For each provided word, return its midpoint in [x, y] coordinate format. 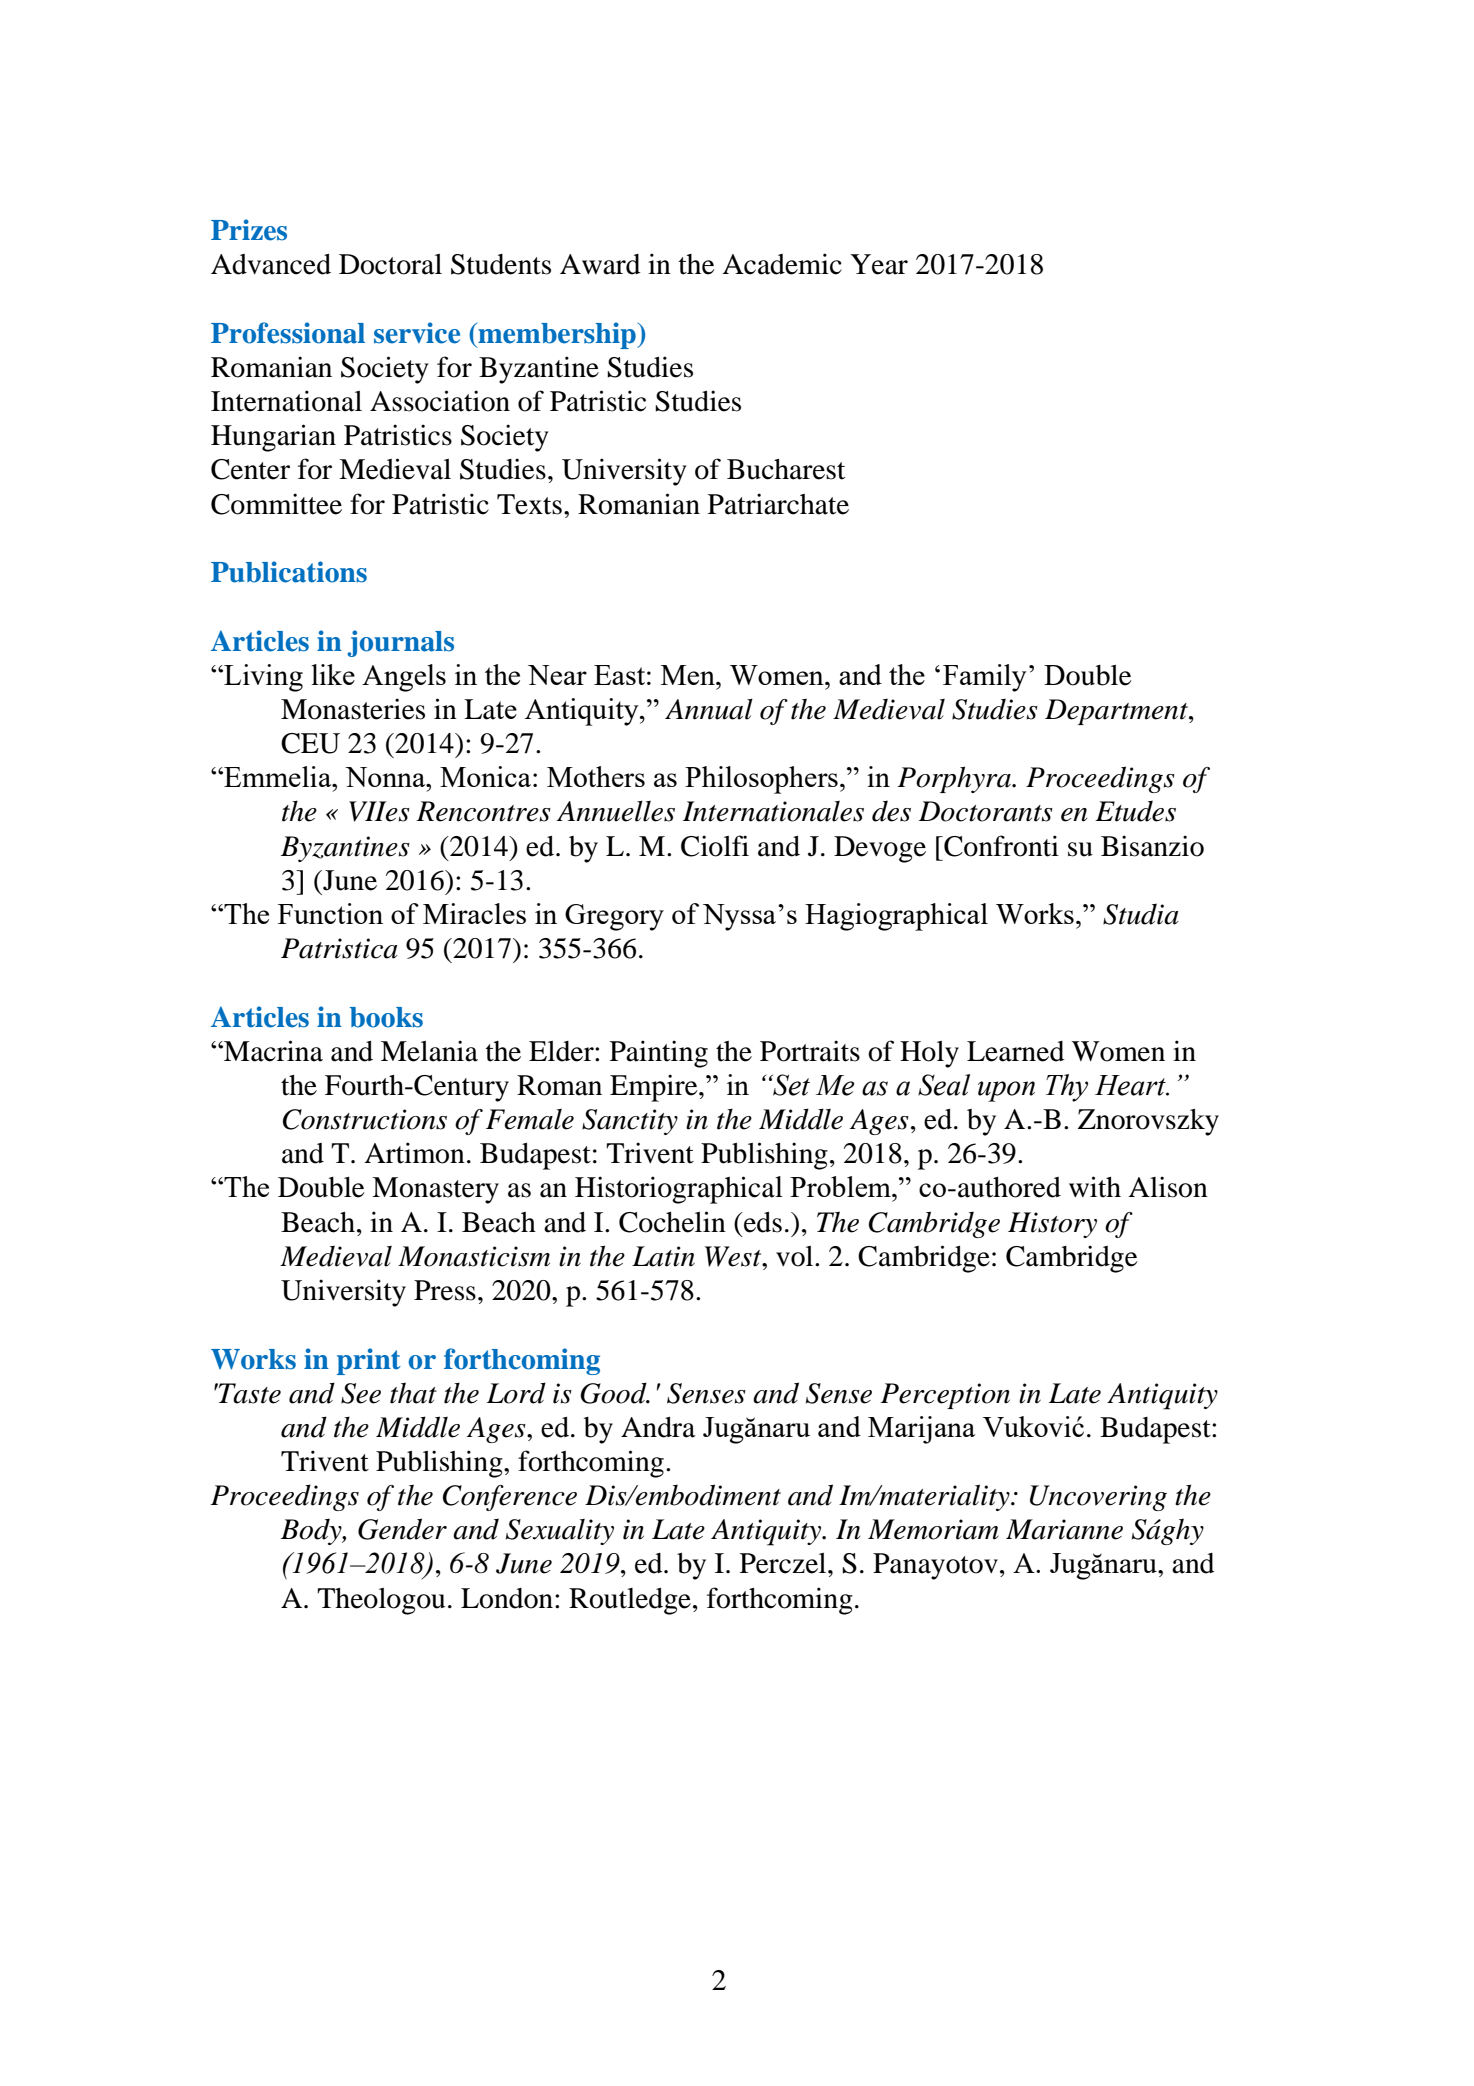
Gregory [614, 917]
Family [985, 678]
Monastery [435, 1190]
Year [879, 264]
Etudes [1135, 811]
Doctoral [390, 264]
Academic [782, 264]
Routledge [630, 1601]
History [1052, 1225]
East [619, 675]
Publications [289, 572]
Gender [402, 1529]
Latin [663, 1256]
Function [330, 913]
